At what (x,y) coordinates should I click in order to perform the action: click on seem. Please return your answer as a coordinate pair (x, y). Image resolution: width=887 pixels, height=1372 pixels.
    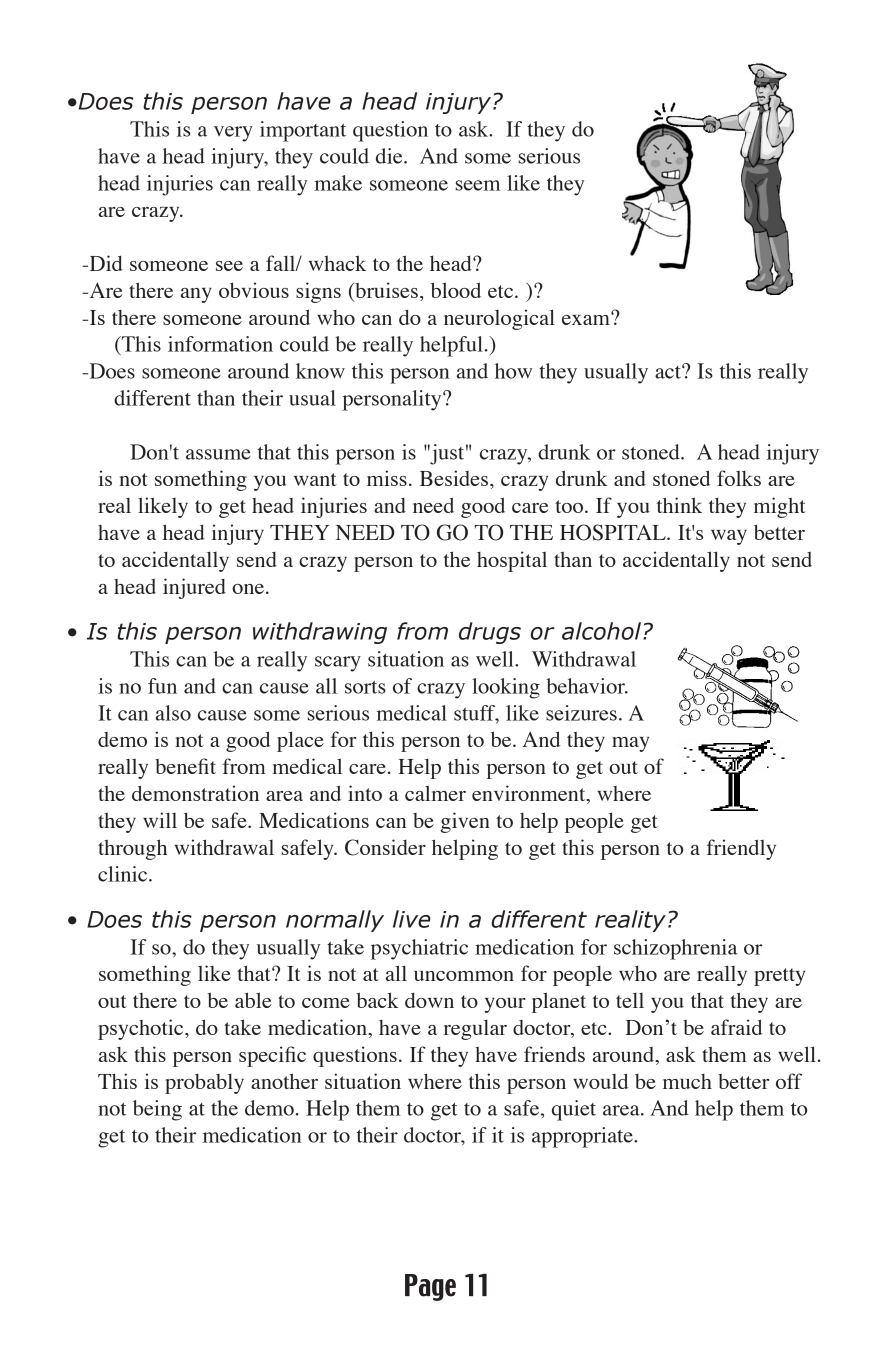
    Looking at the image, I should click on (478, 185).
